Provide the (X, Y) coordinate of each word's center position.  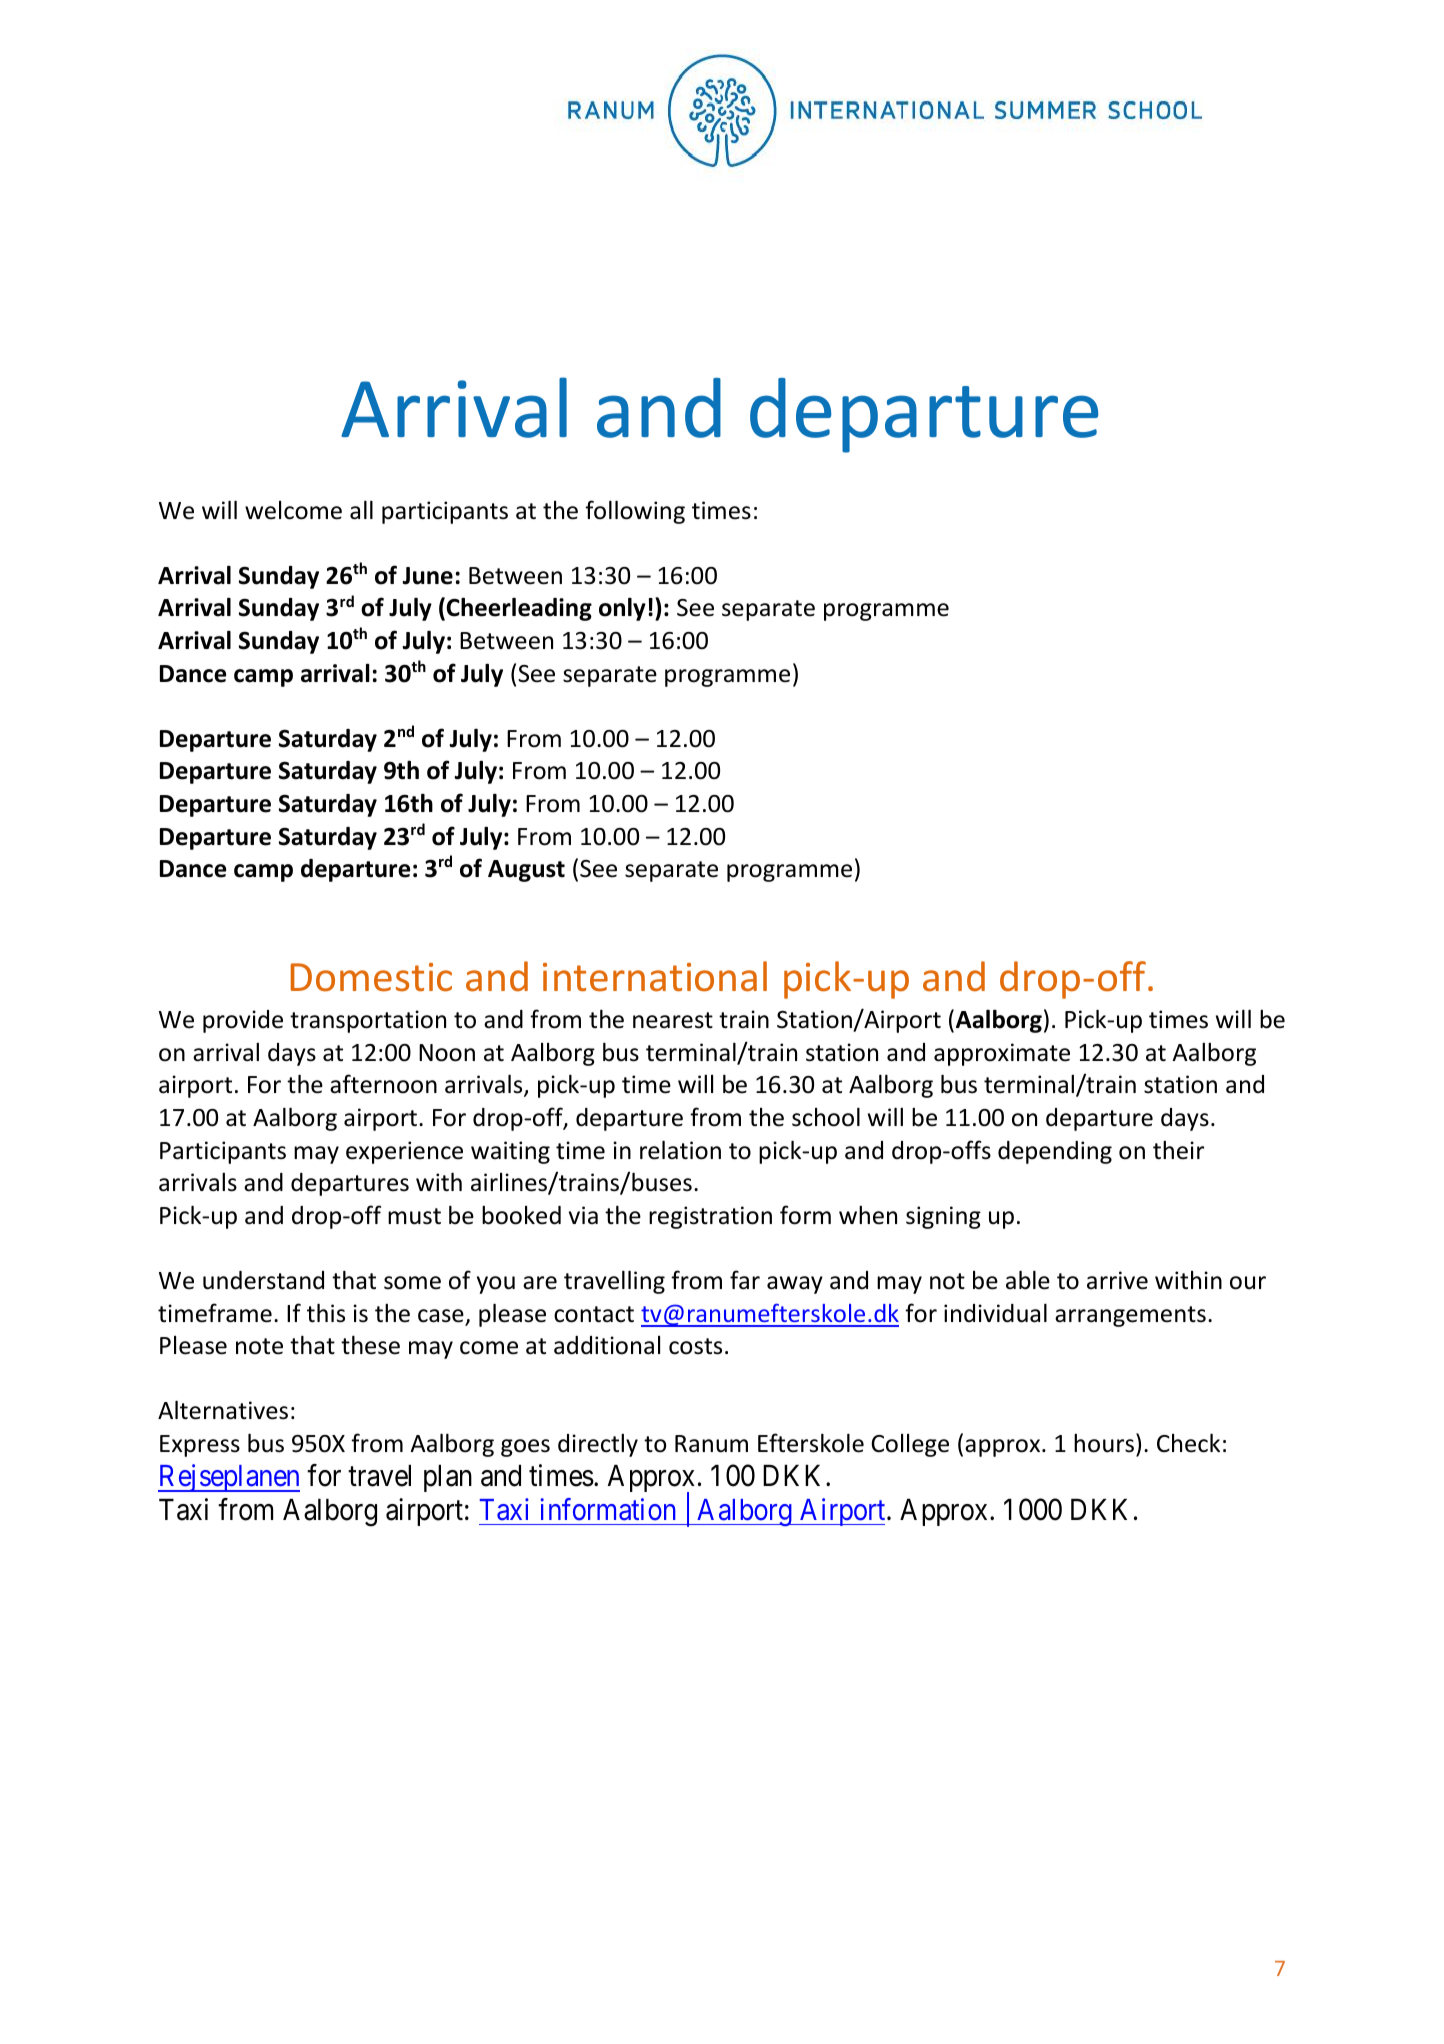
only (622, 609)
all (361, 510)
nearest (673, 1020)
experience (404, 1152)
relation (680, 1150)
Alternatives (223, 1410)
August (526, 871)
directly (598, 1445)
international (655, 976)
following (635, 512)
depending (1055, 1152)
